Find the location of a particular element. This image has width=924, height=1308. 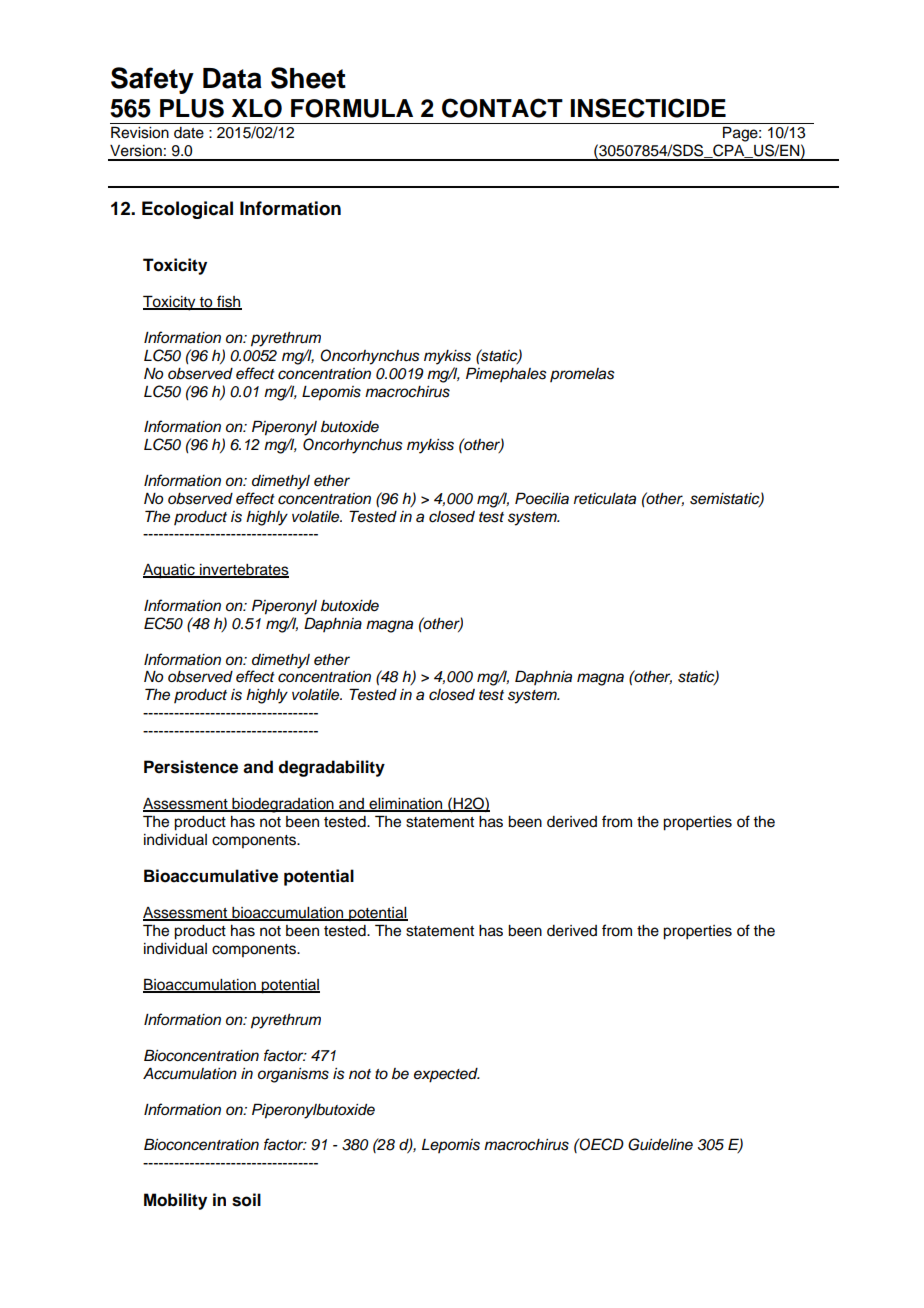

Aquatic is located at coordinates (170, 571).
